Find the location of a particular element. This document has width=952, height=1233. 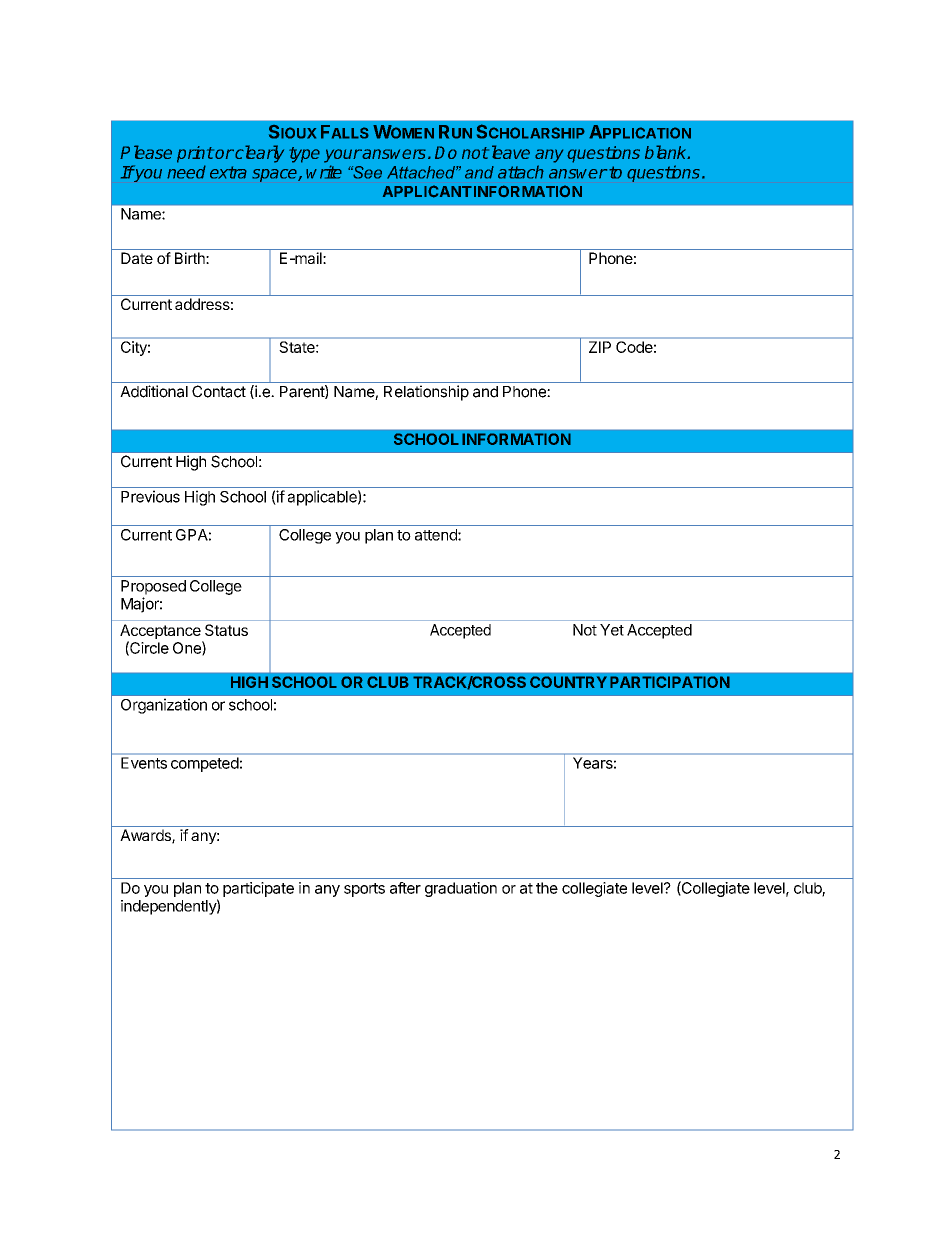

your is located at coordinates (343, 156).
